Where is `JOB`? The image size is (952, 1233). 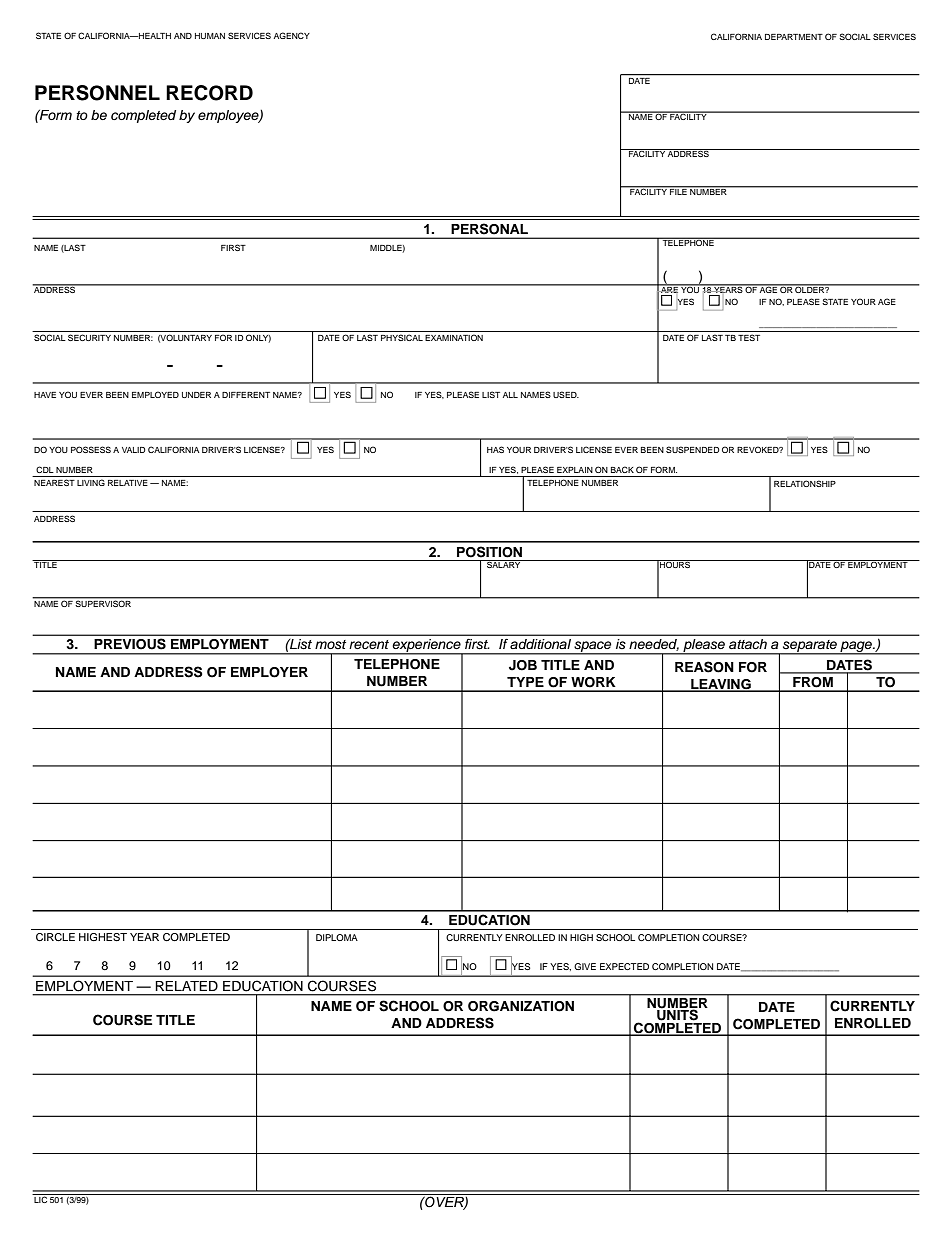
JOB is located at coordinates (523, 665).
